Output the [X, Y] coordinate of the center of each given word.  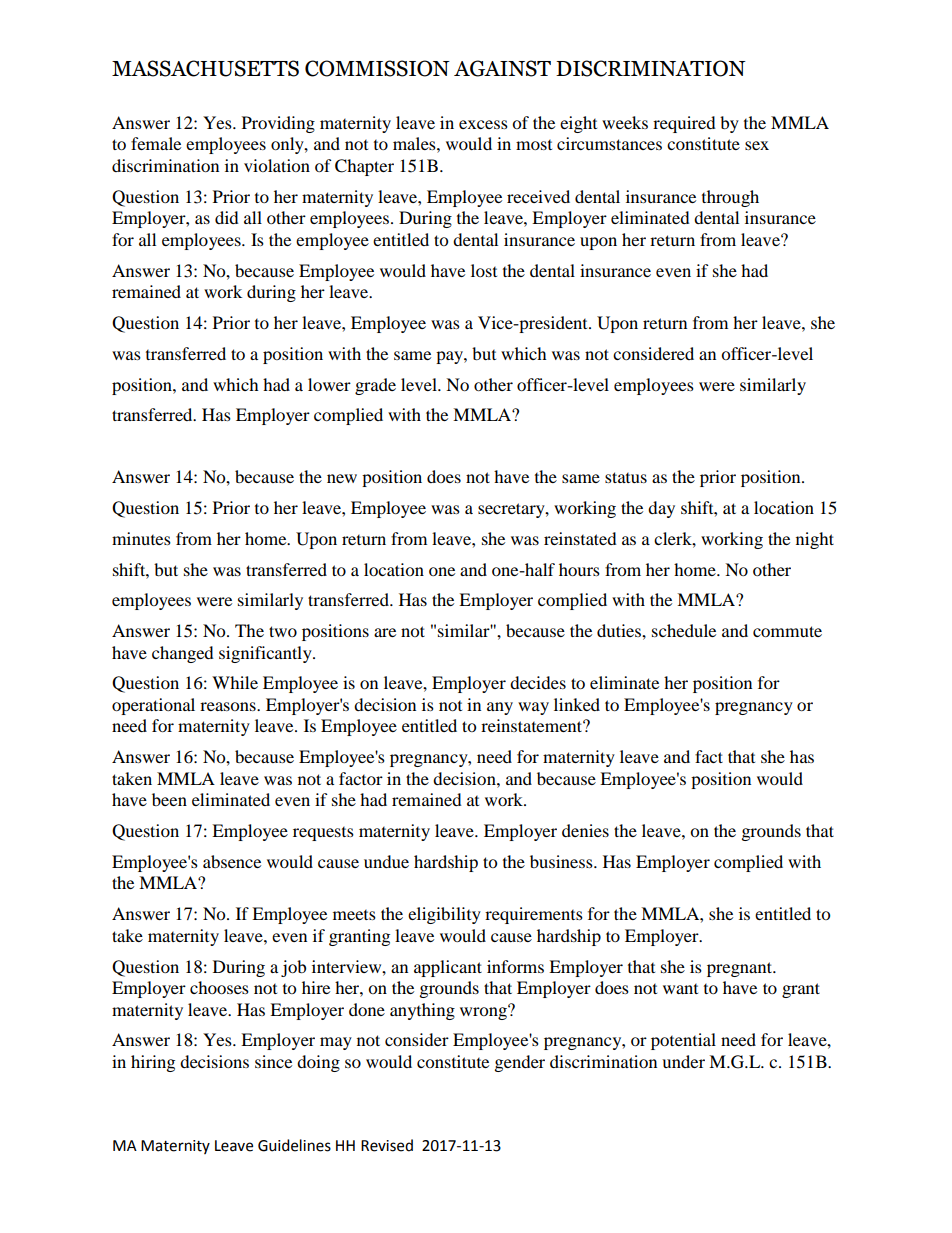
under [683, 1061]
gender [520, 1063]
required [684, 124]
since [273, 1061]
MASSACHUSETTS [205, 68]
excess [483, 124]
